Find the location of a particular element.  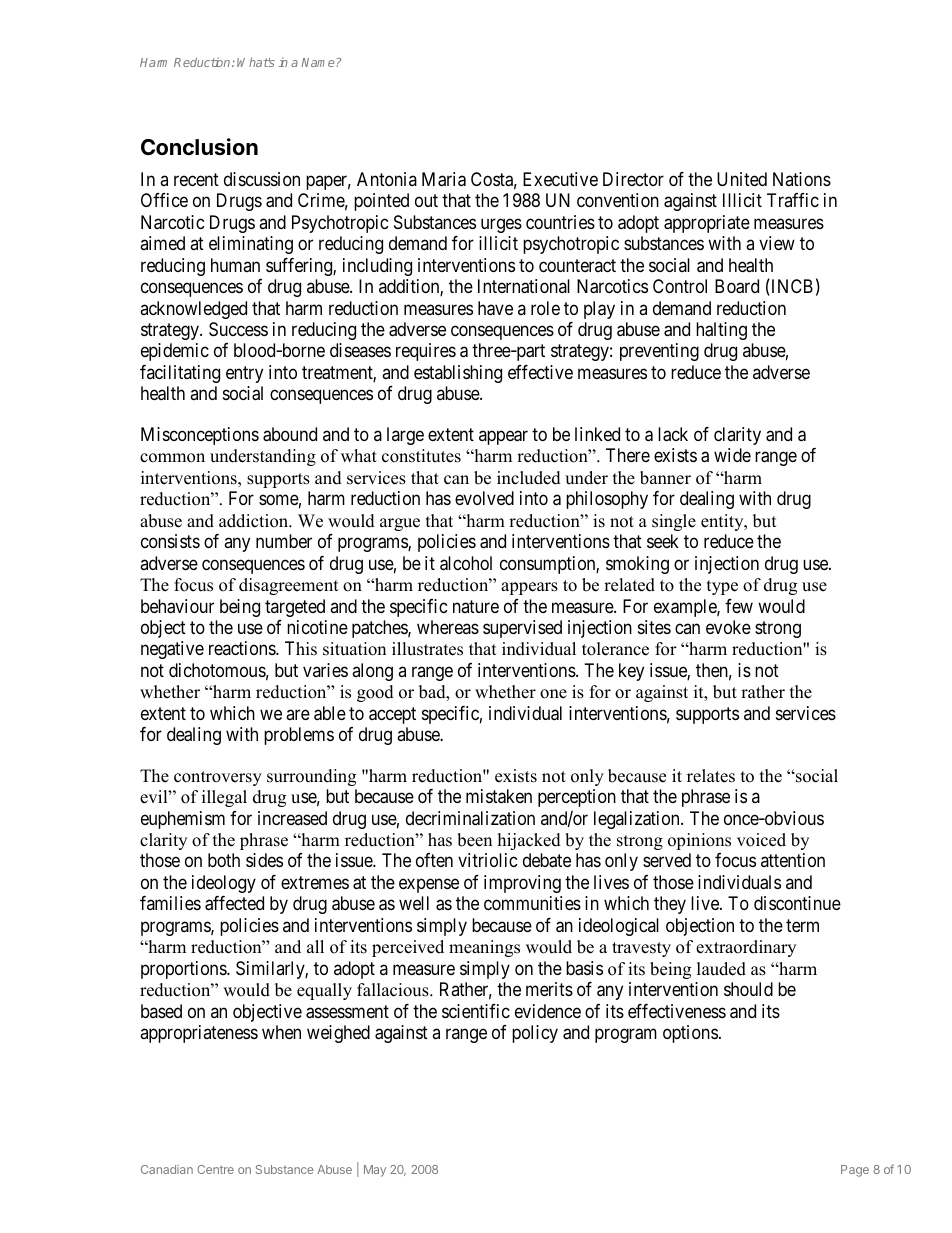

Centre is located at coordinates (215, 1169).
